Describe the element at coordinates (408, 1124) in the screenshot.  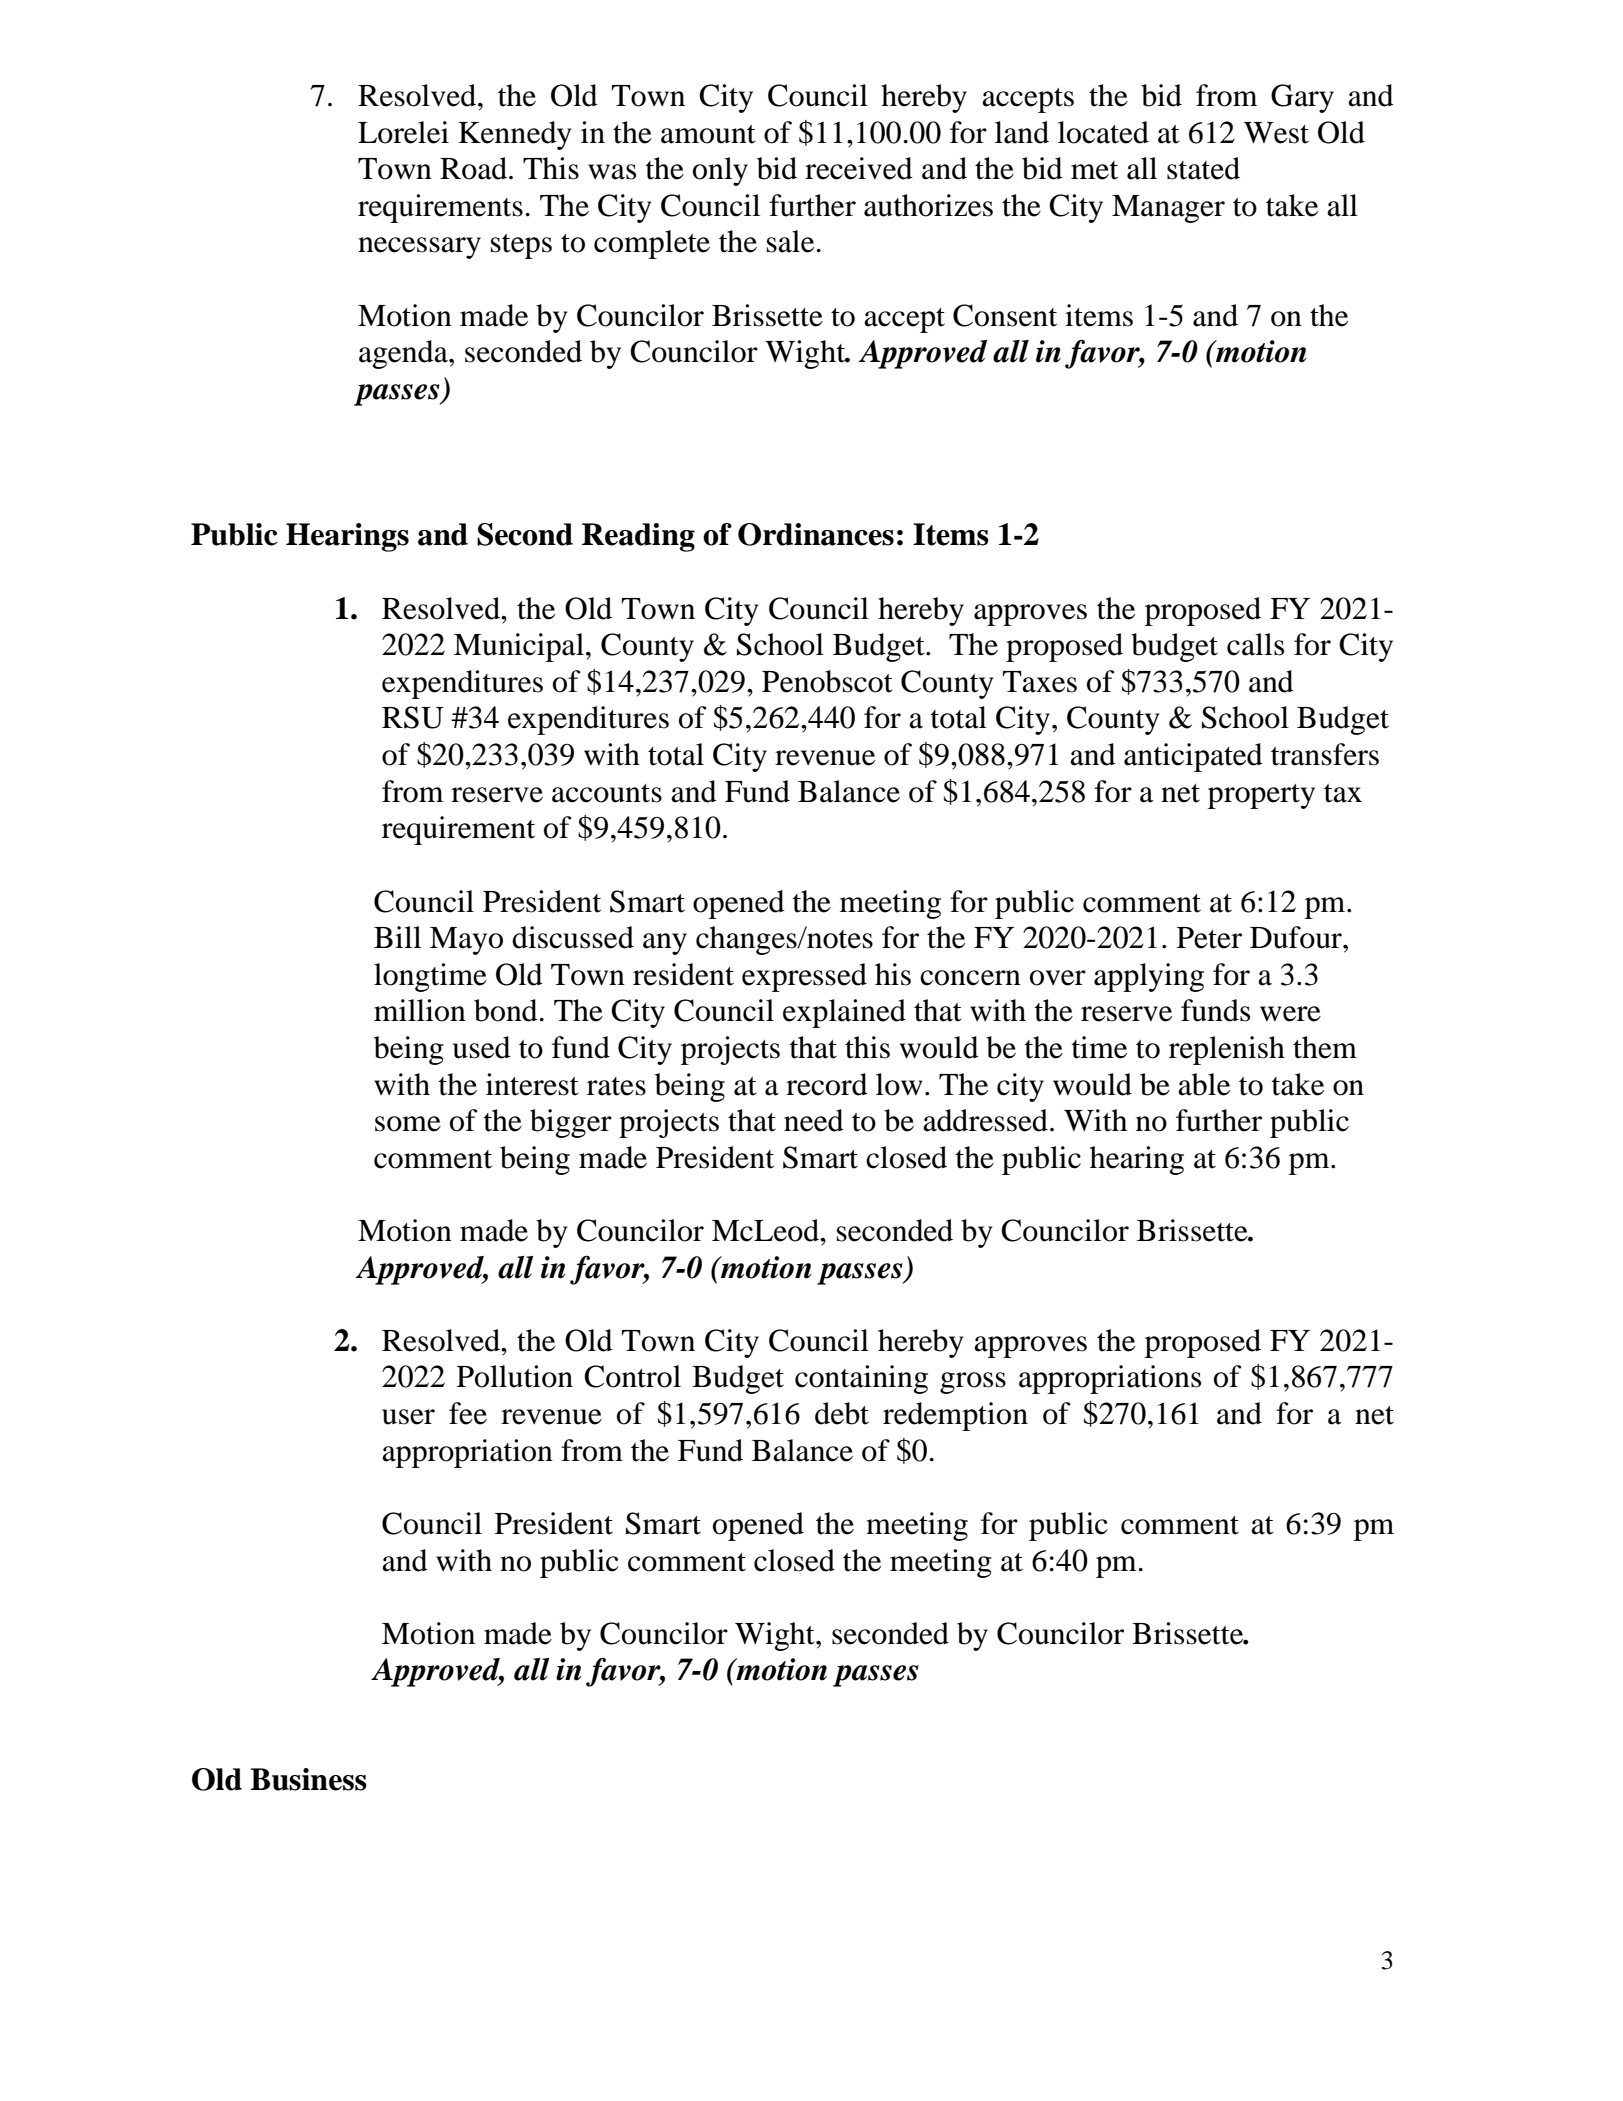
I see `some` at that location.
